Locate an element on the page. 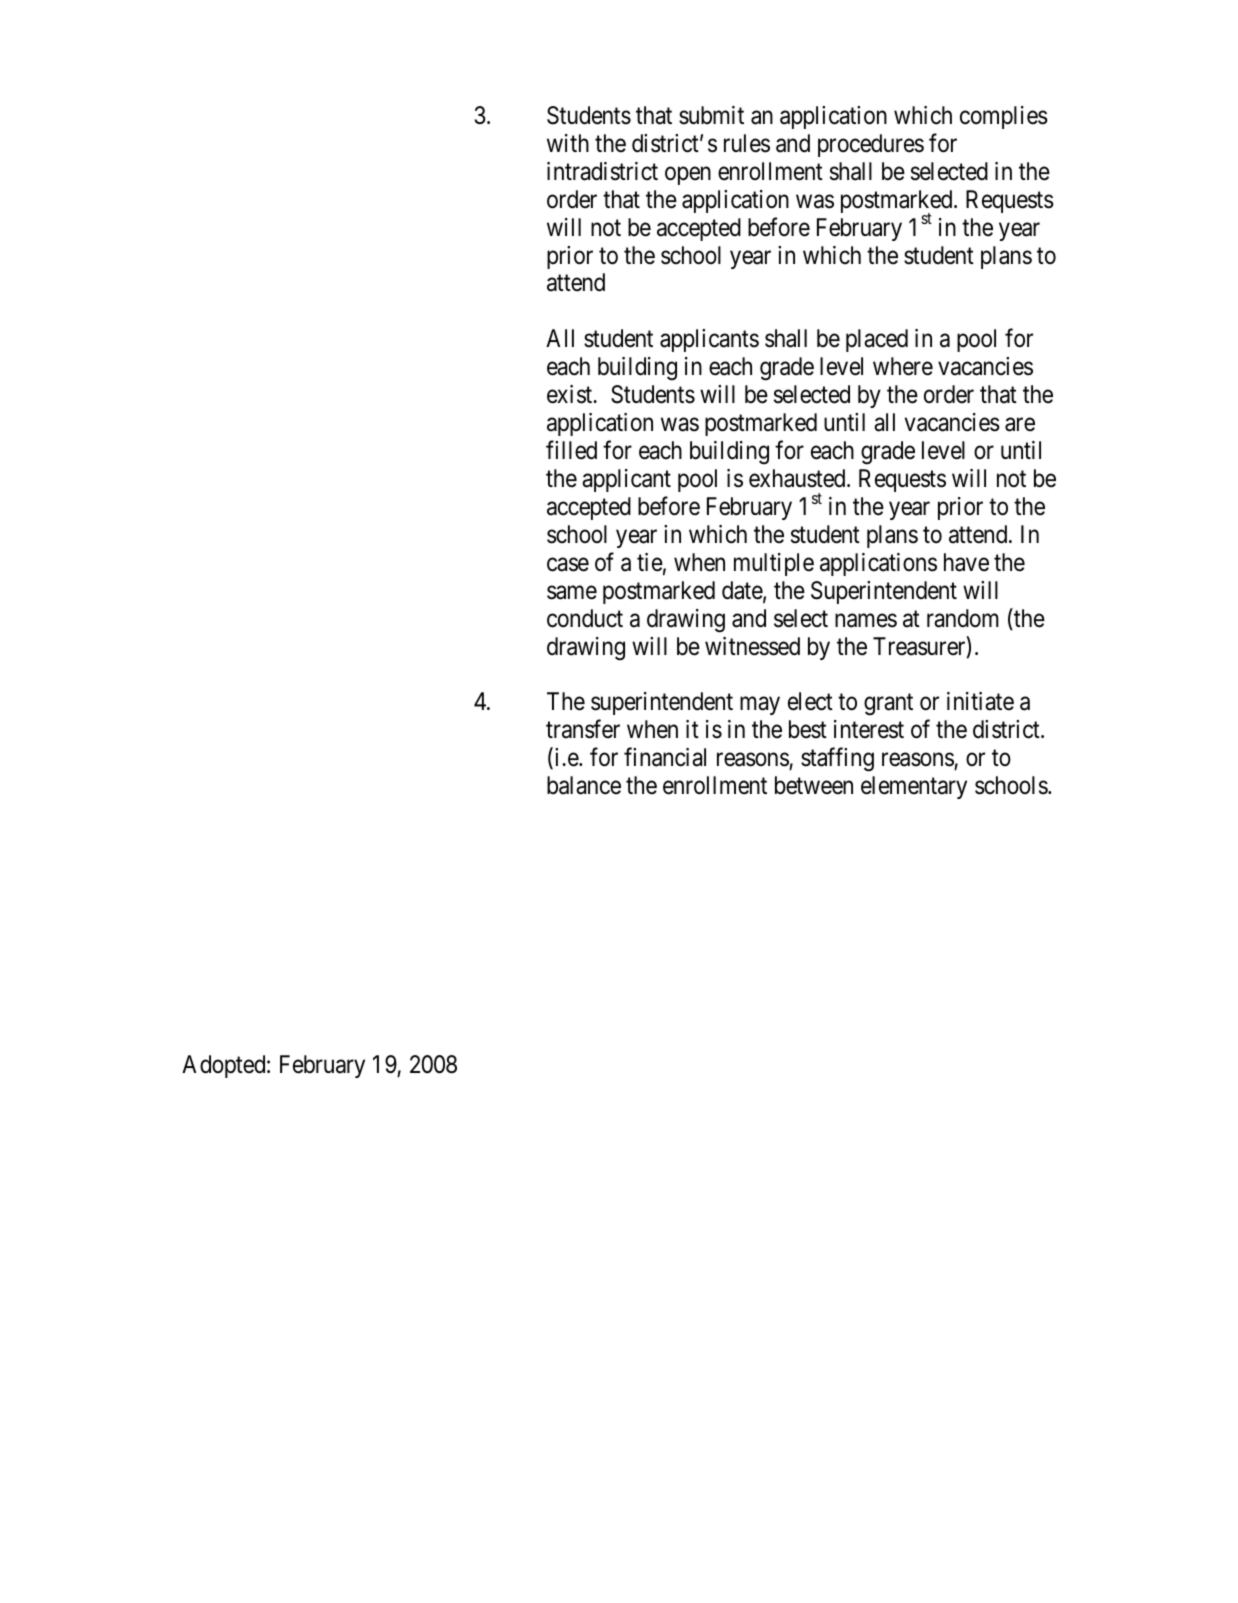  multiple is located at coordinates (774, 564).
